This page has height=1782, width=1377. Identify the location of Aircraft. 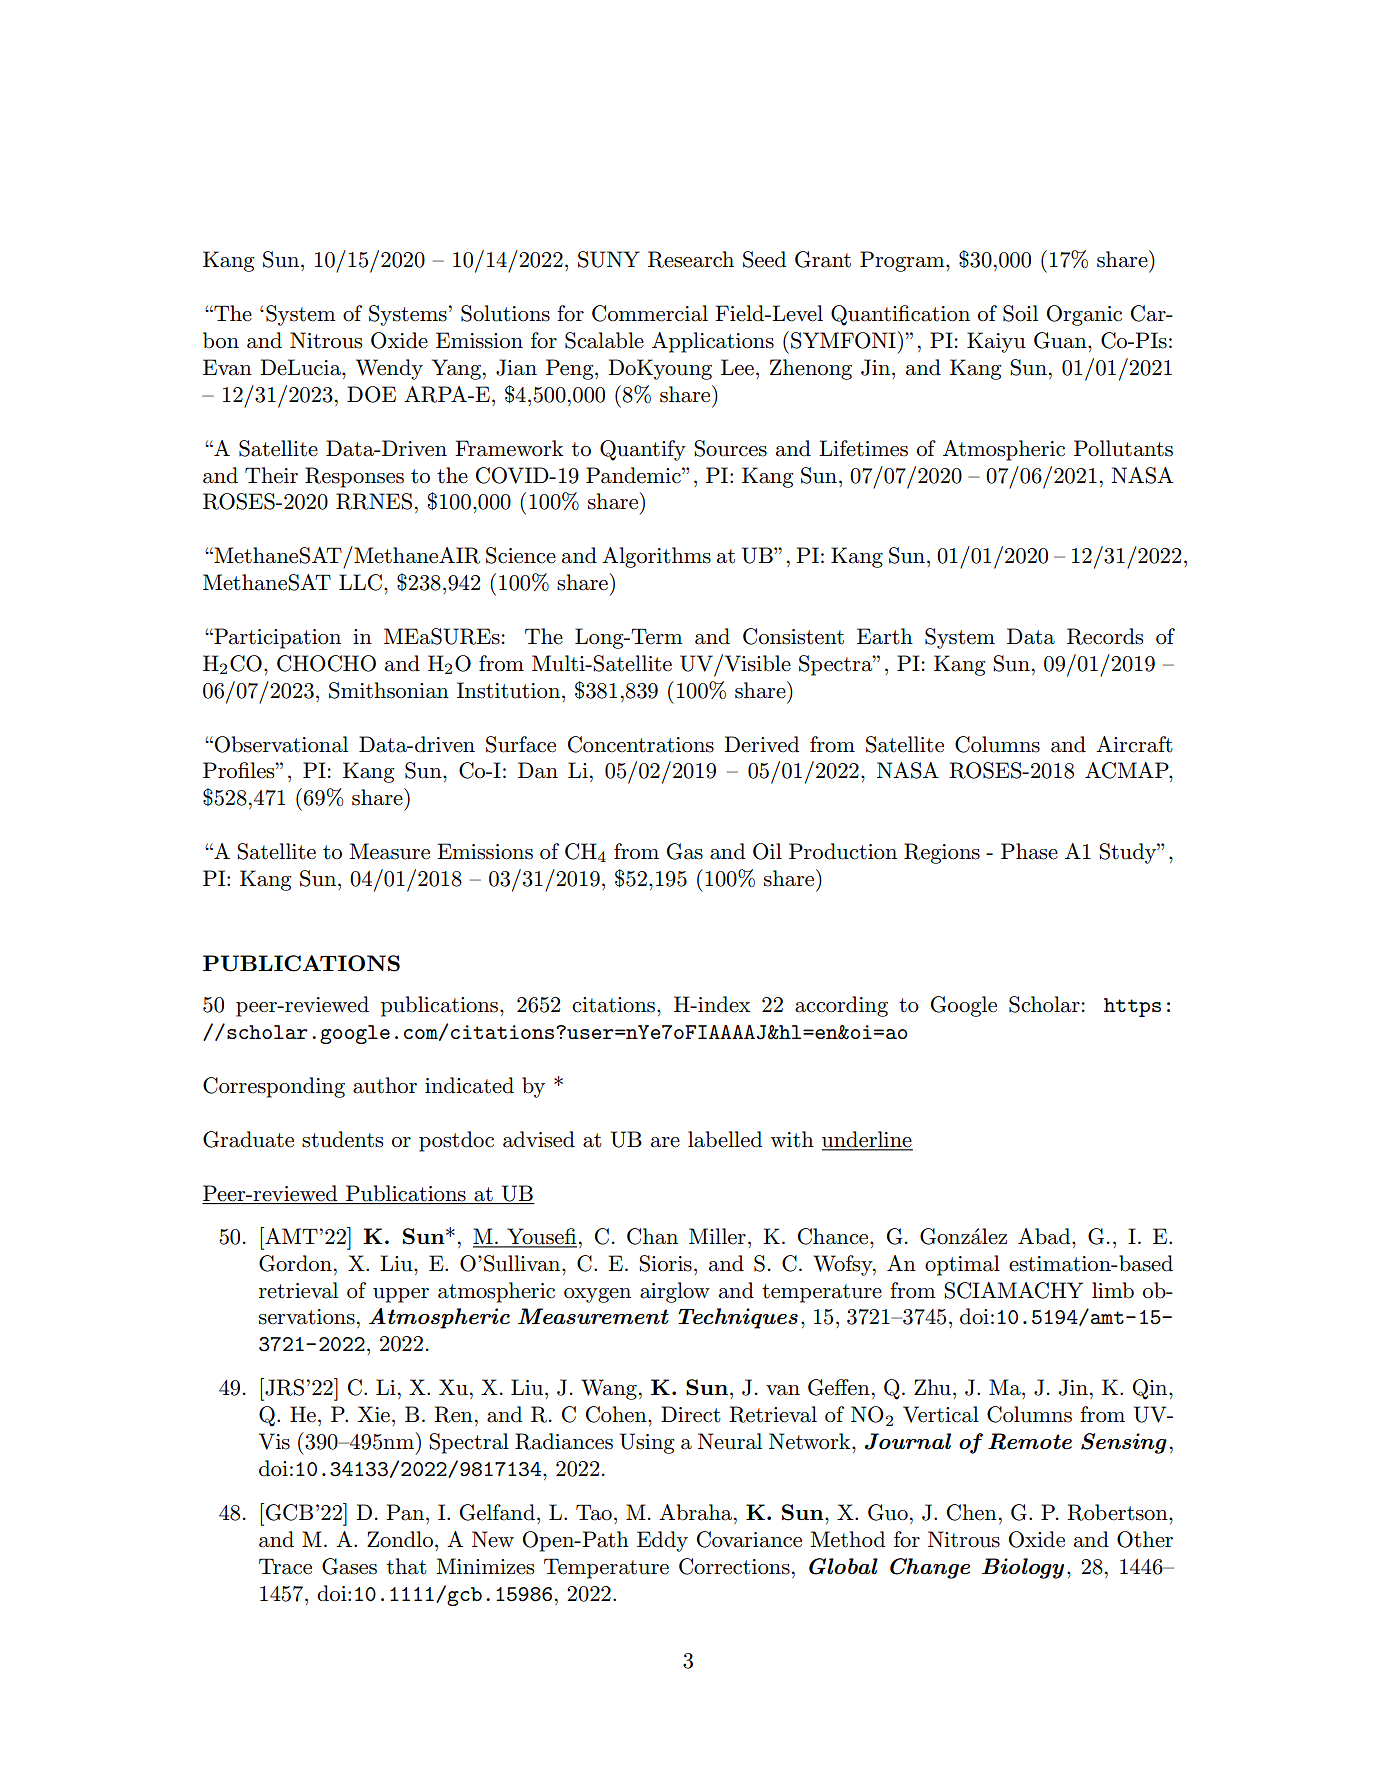
(1134, 744).
